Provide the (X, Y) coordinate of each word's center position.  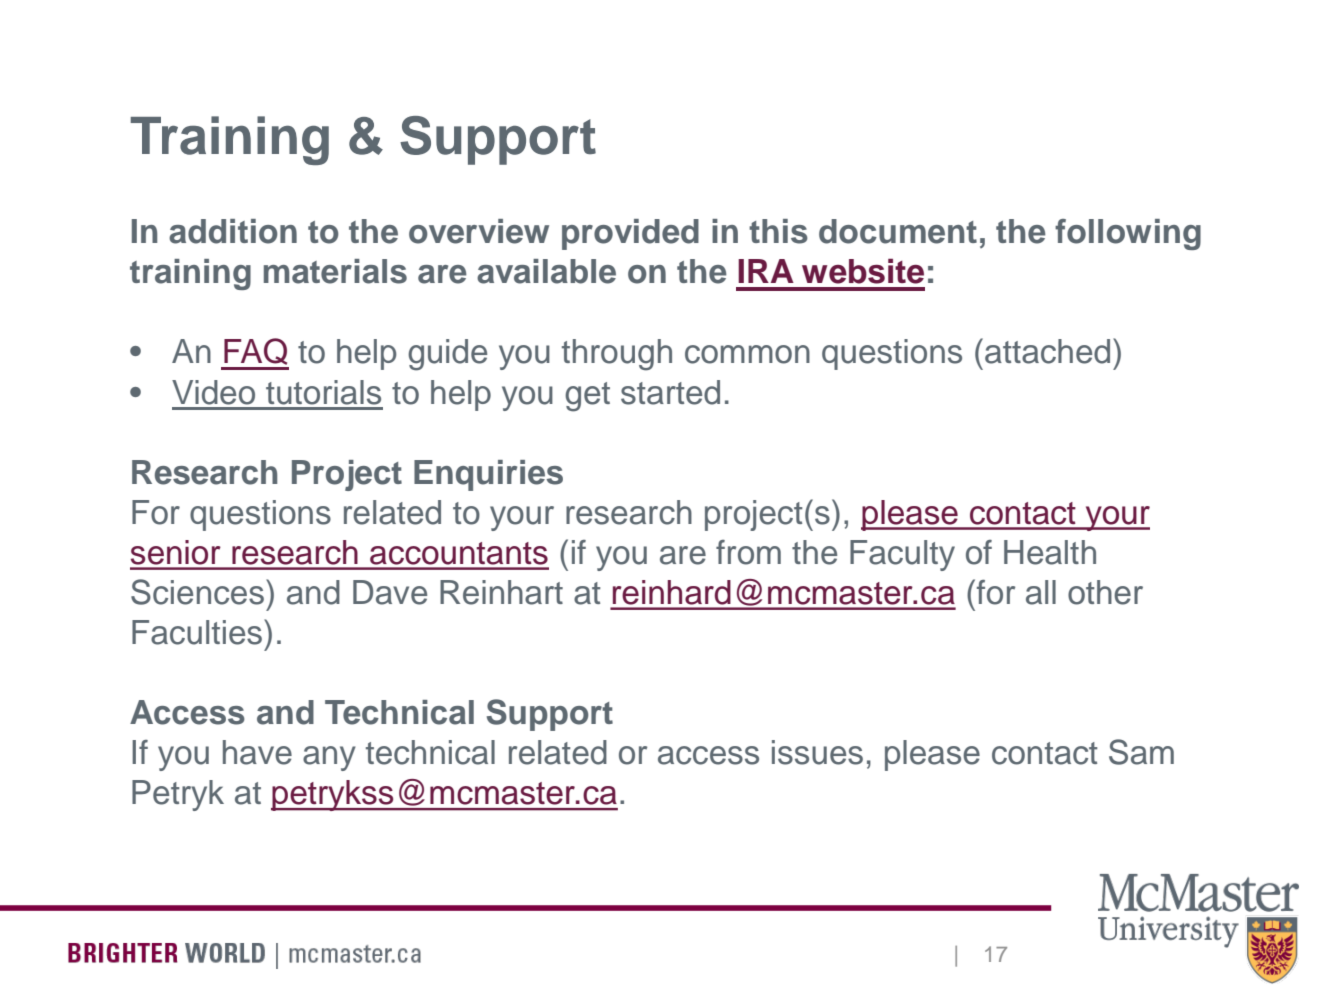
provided (630, 234)
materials (335, 271)
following (1128, 234)
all (1041, 592)
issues (817, 752)
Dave (390, 592)
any (329, 758)
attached (1047, 351)
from (748, 552)
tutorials (323, 392)
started (670, 392)
